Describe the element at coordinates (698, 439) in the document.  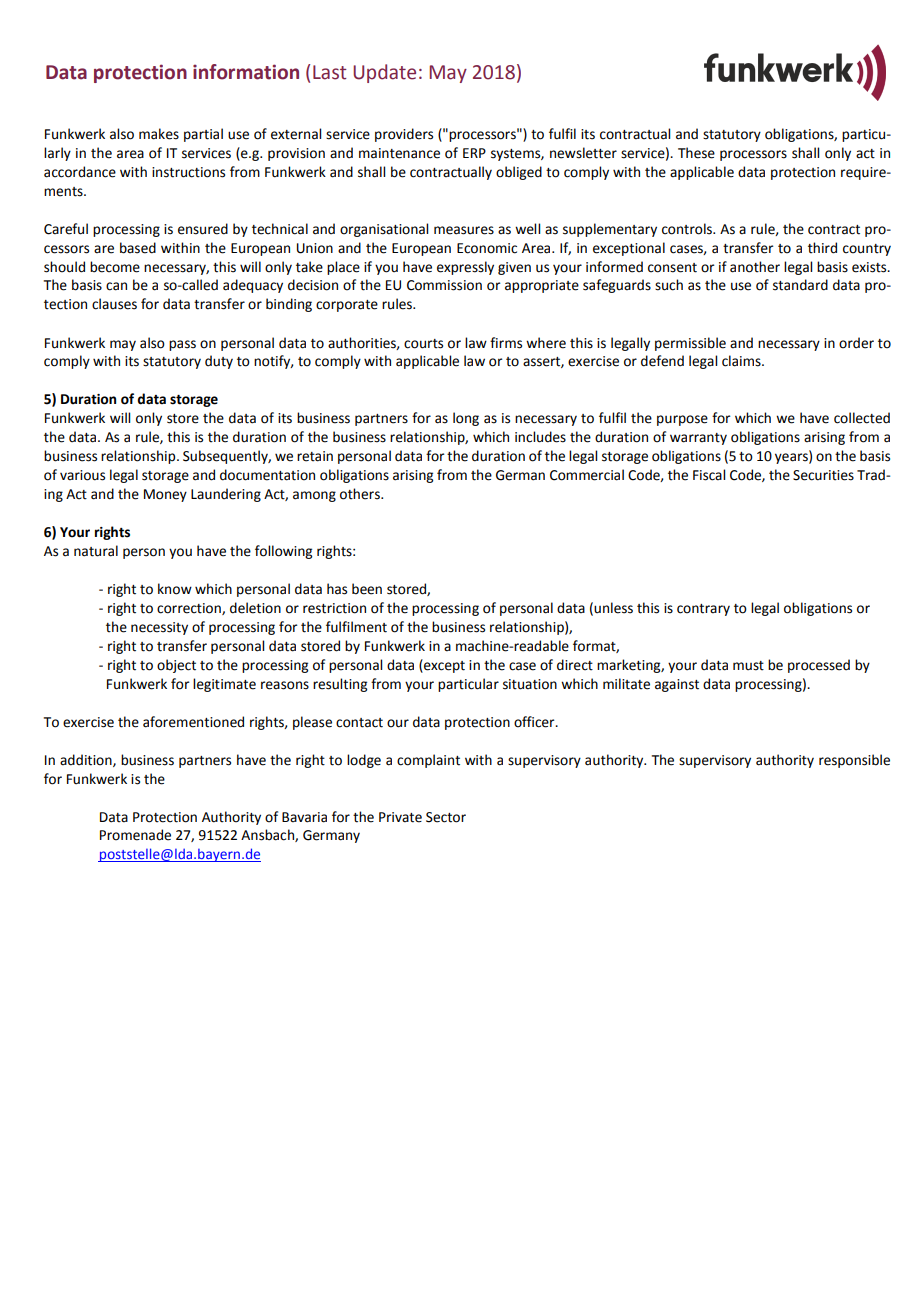
I see `warranty` at that location.
